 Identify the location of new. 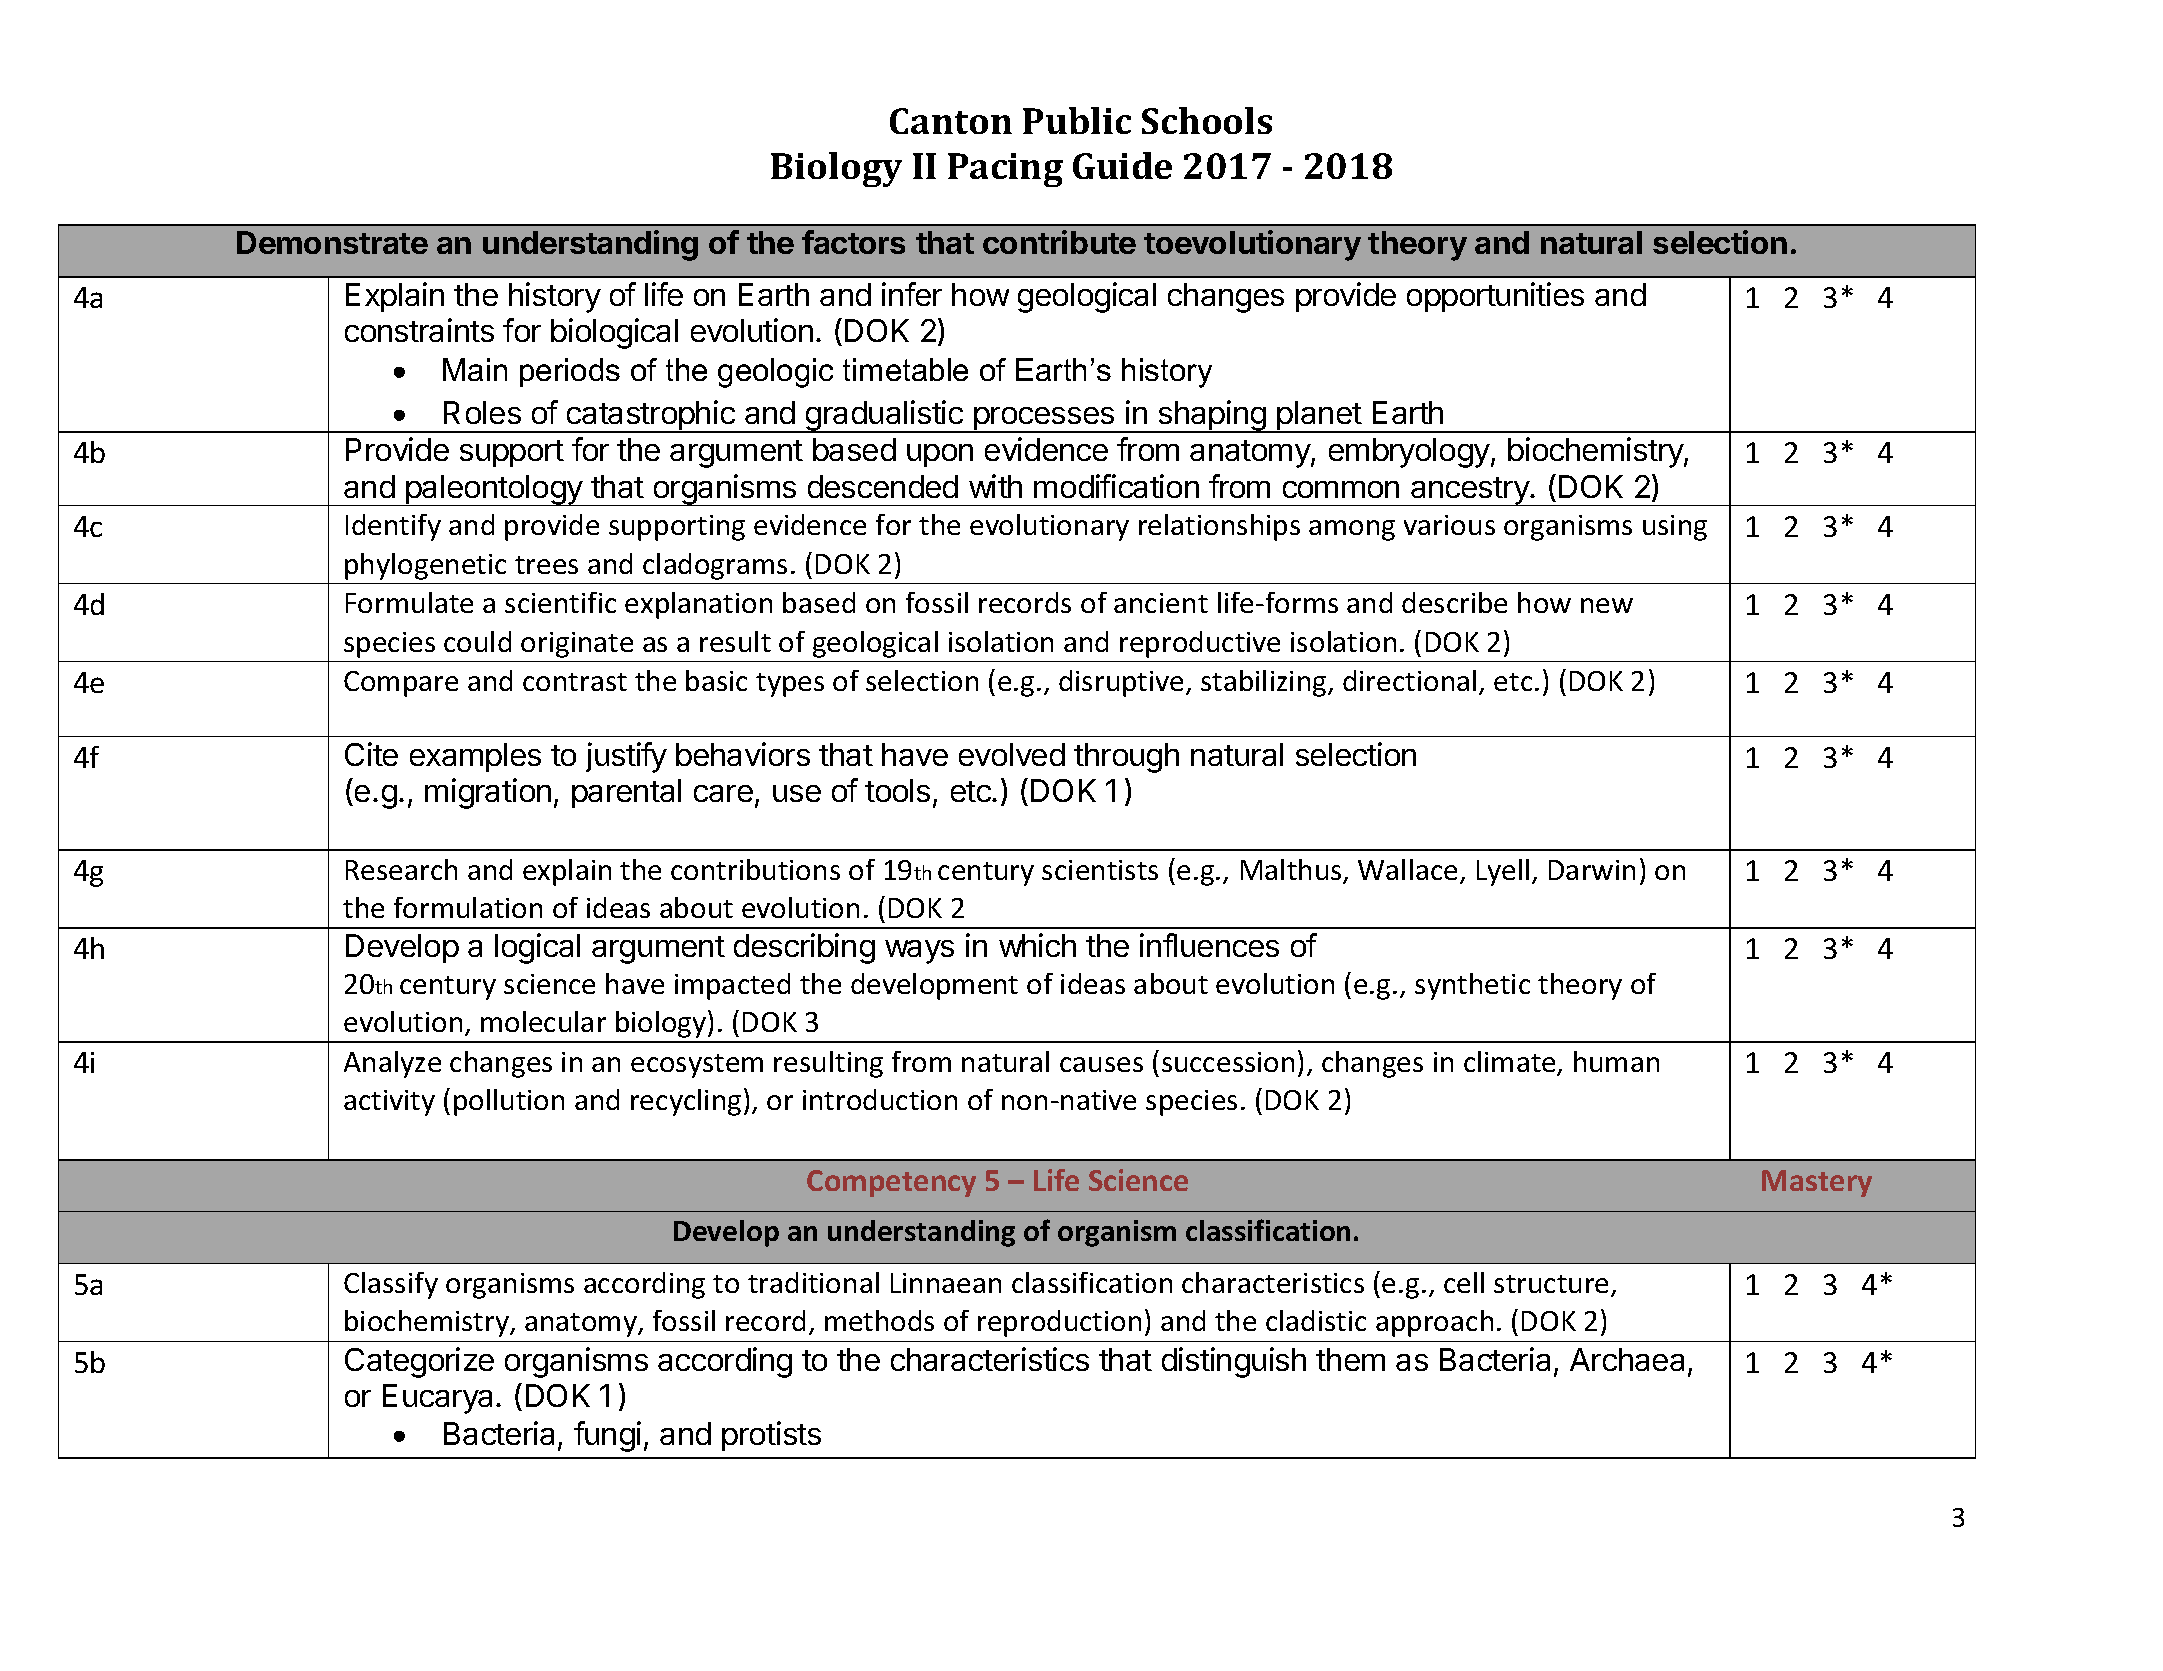
(1607, 605).
